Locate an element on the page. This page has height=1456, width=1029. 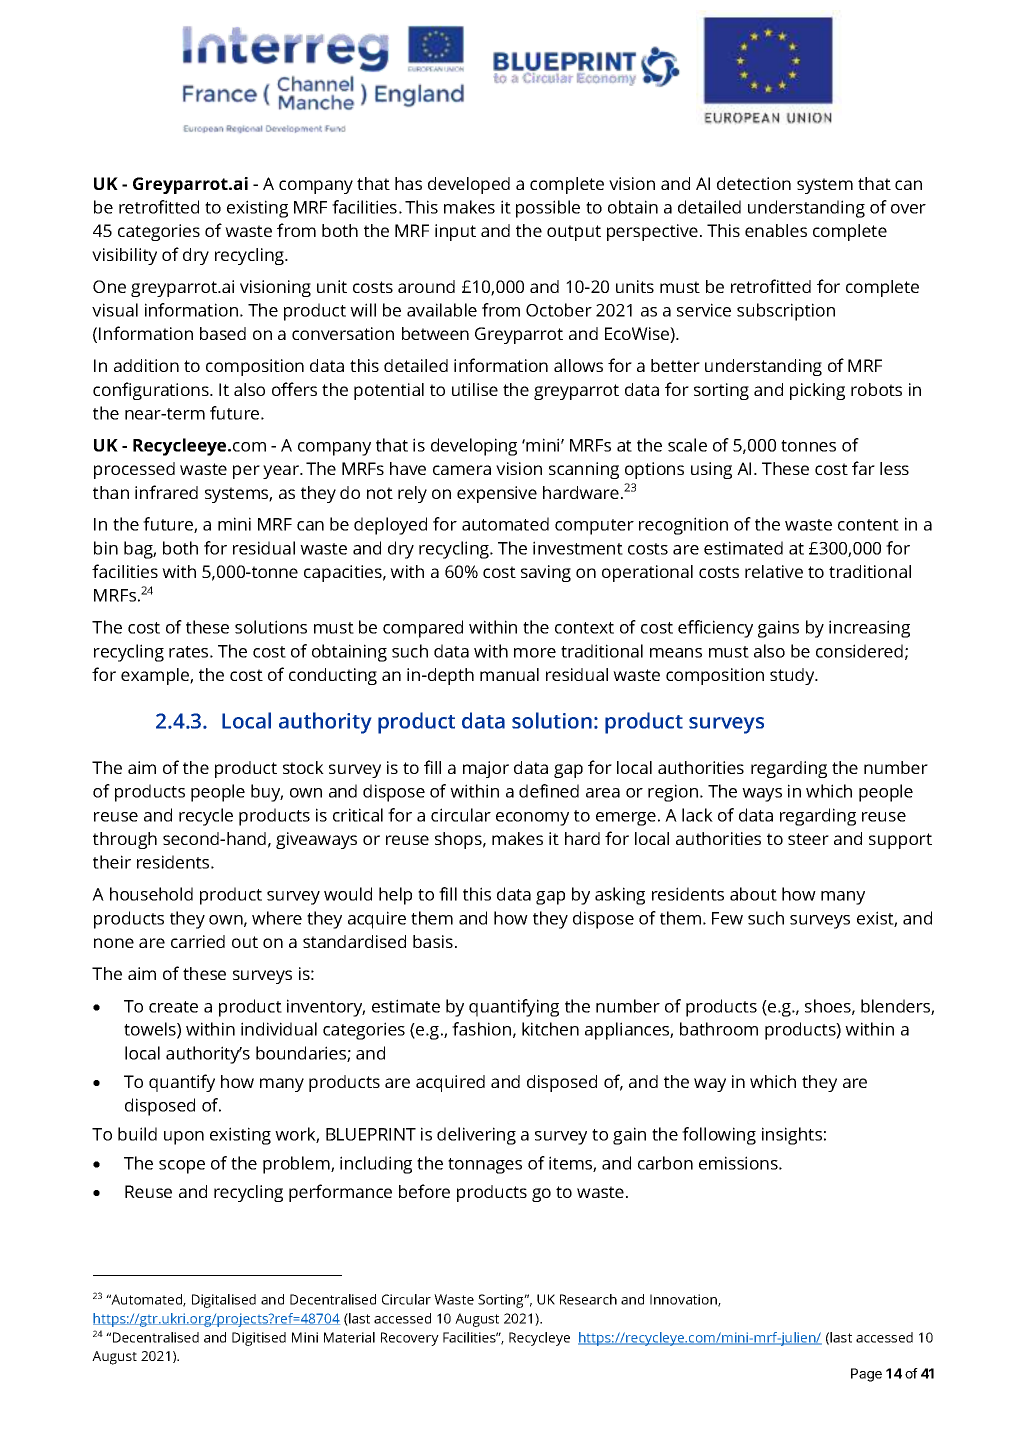
Research is located at coordinates (588, 1299).
